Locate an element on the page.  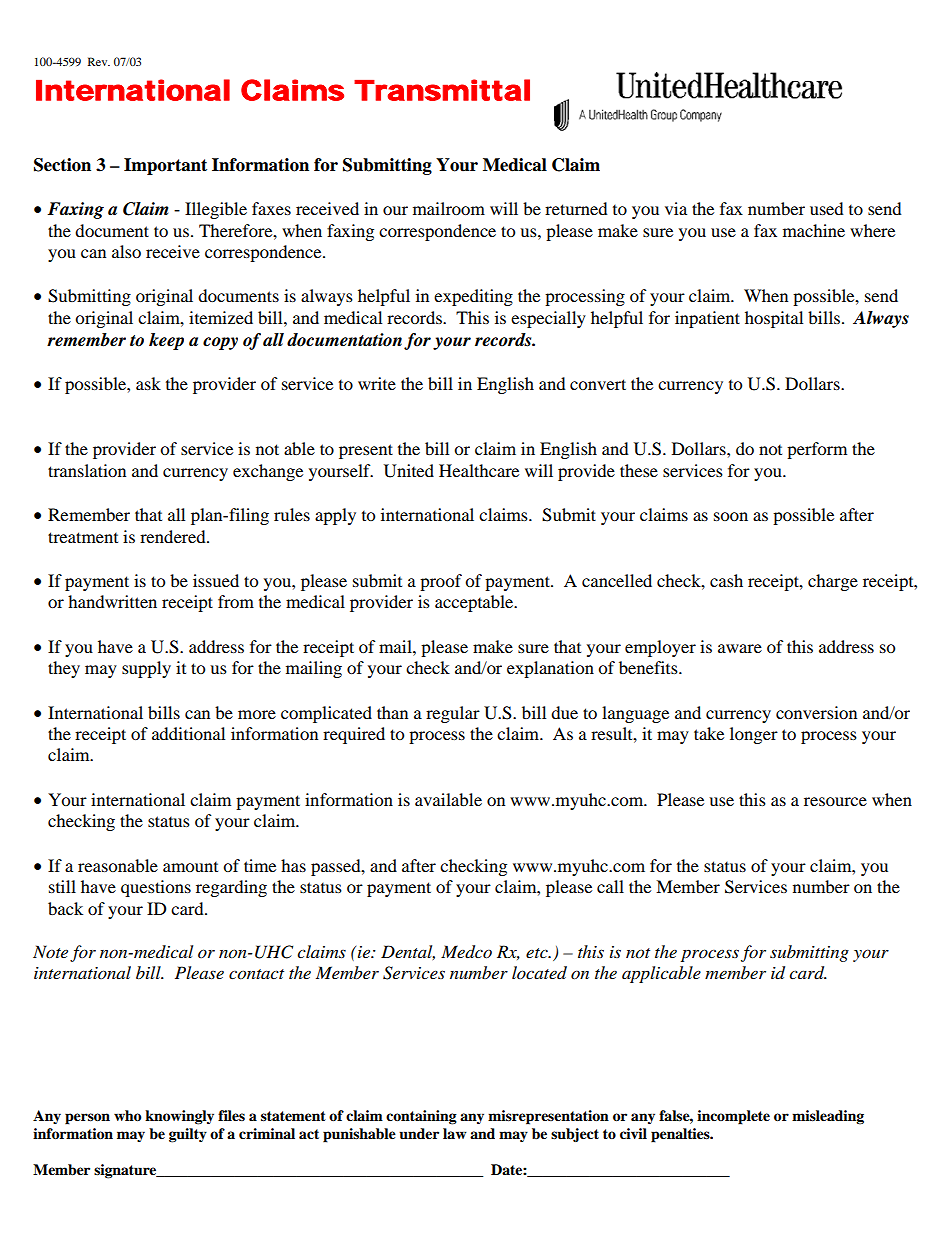
returned is located at coordinates (576, 208).
